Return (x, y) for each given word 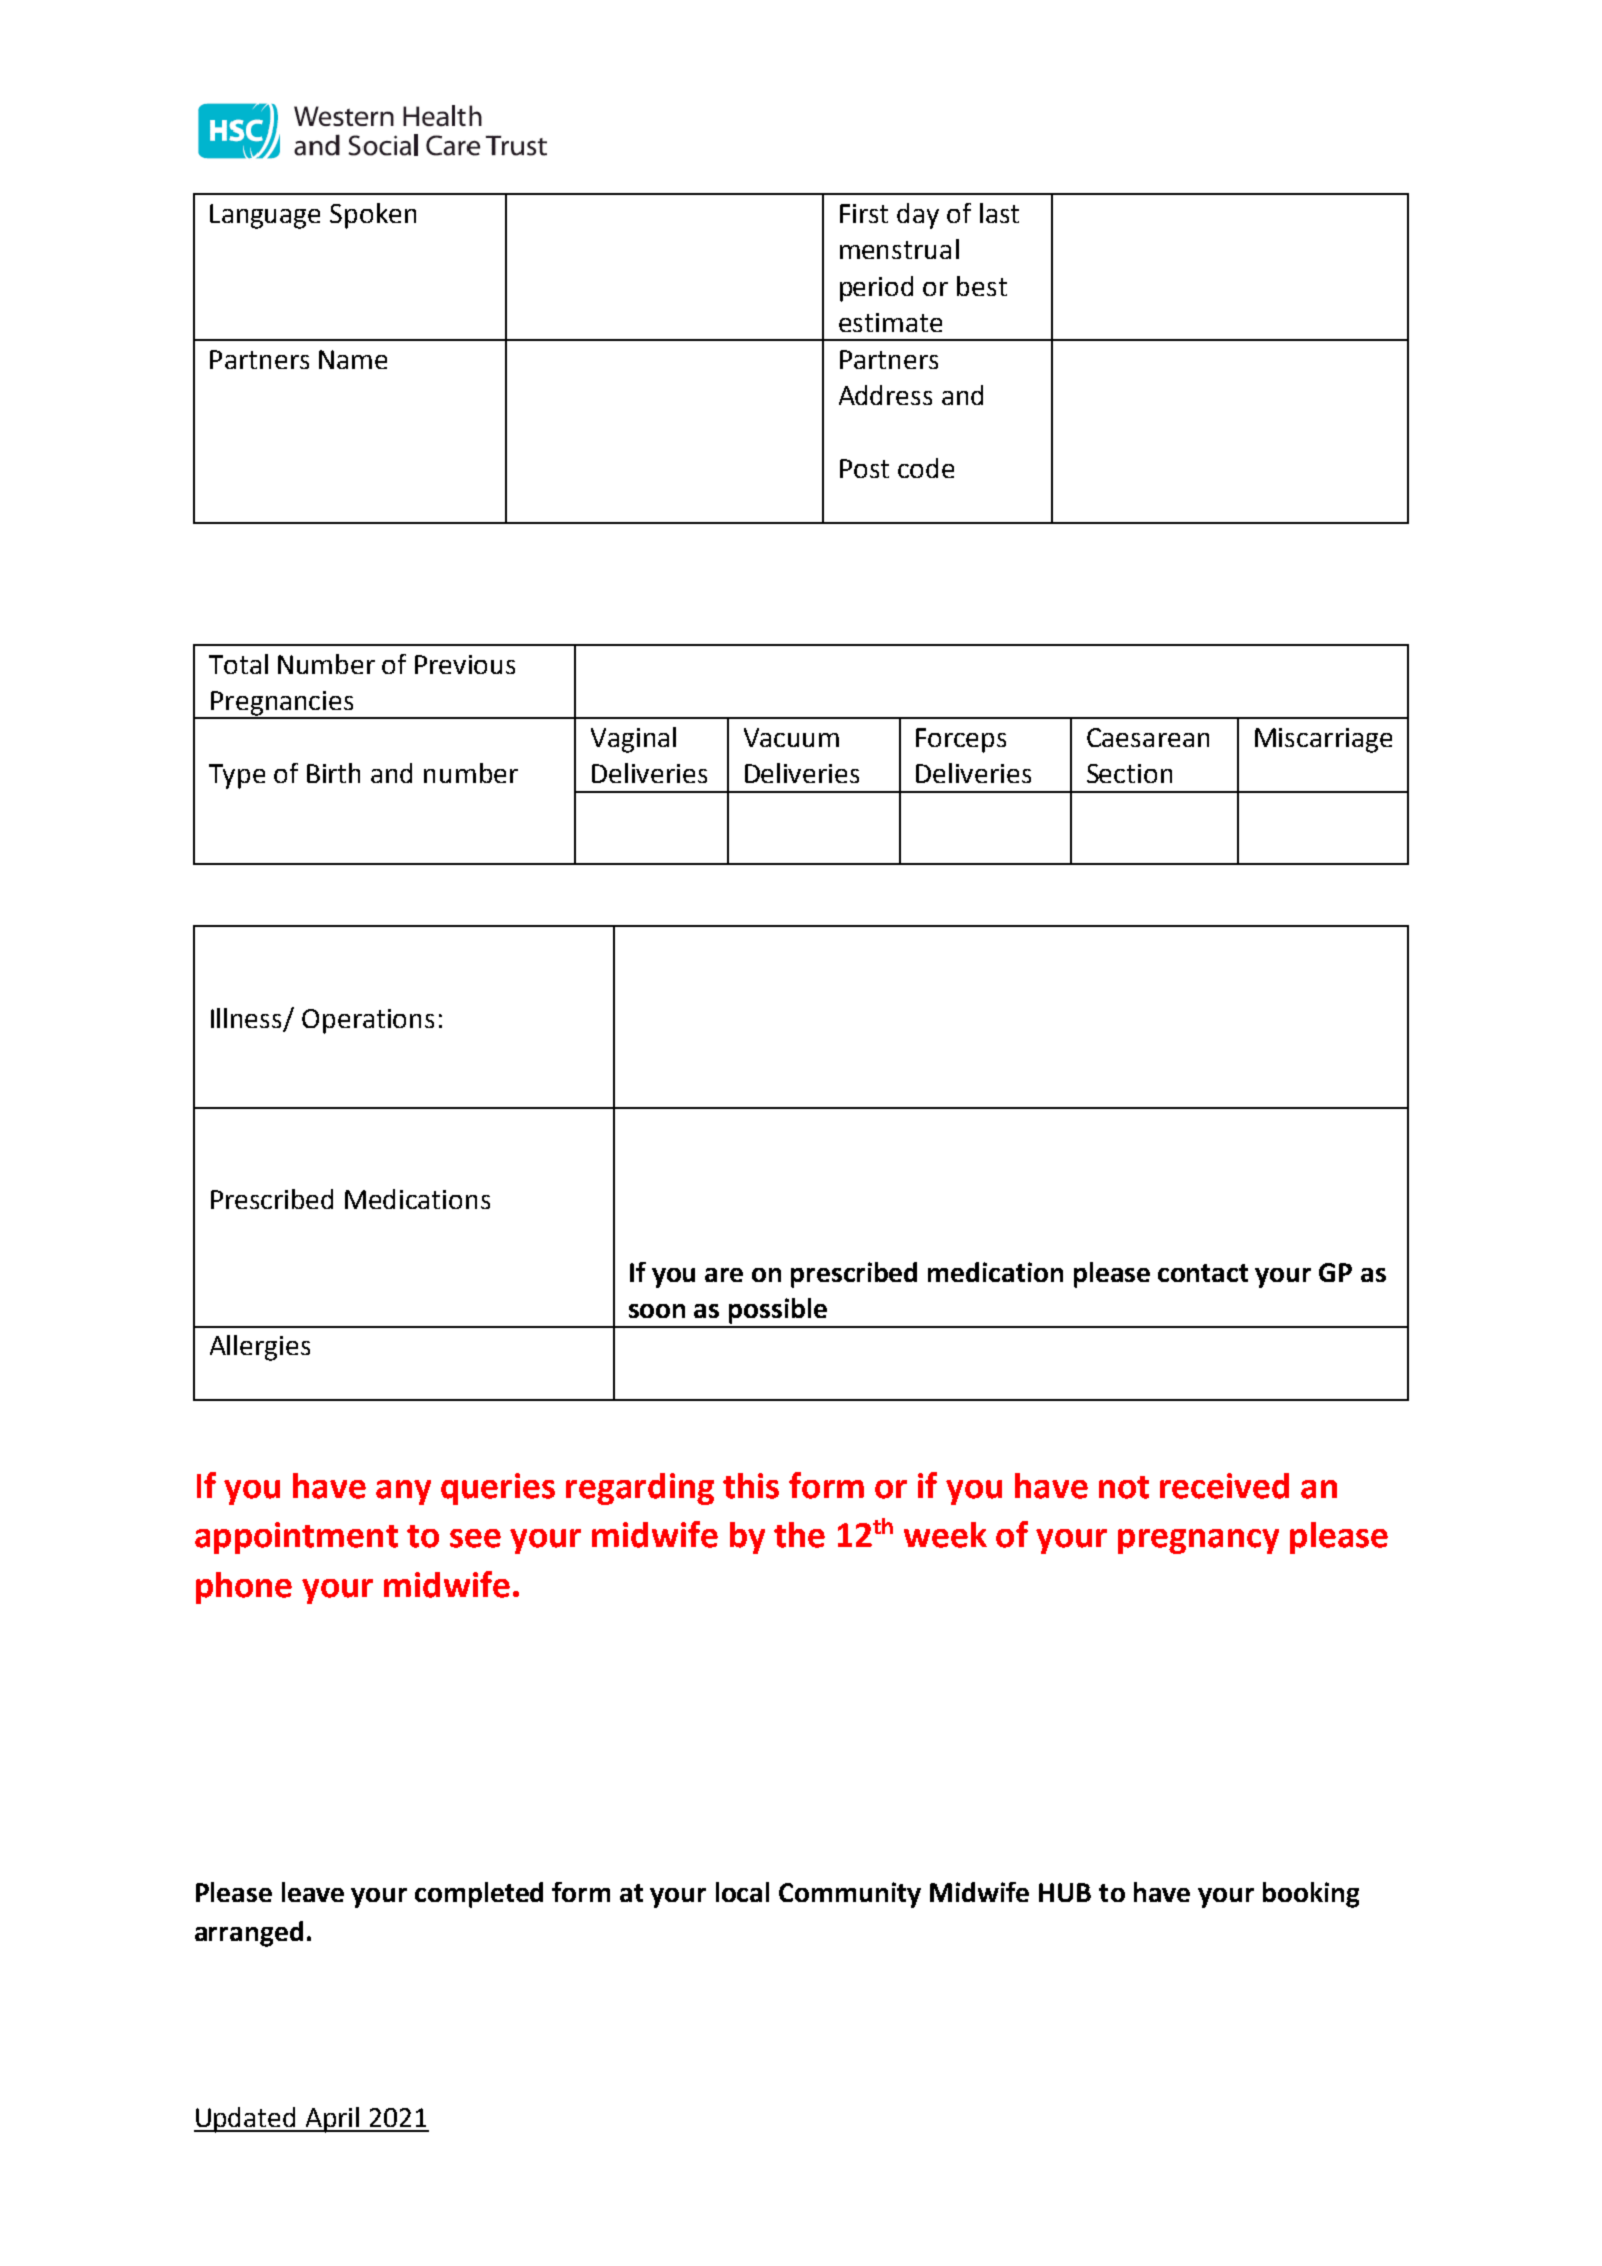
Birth (333, 773)
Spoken (373, 216)
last (999, 213)
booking (1311, 1895)
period (876, 289)
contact (1203, 1273)
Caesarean (1148, 737)
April (332, 2120)
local (742, 1892)
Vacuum (791, 737)
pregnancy (1198, 1541)
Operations (368, 1021)
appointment (296, 1538)
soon (657, 1311)
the (799, 1535)
